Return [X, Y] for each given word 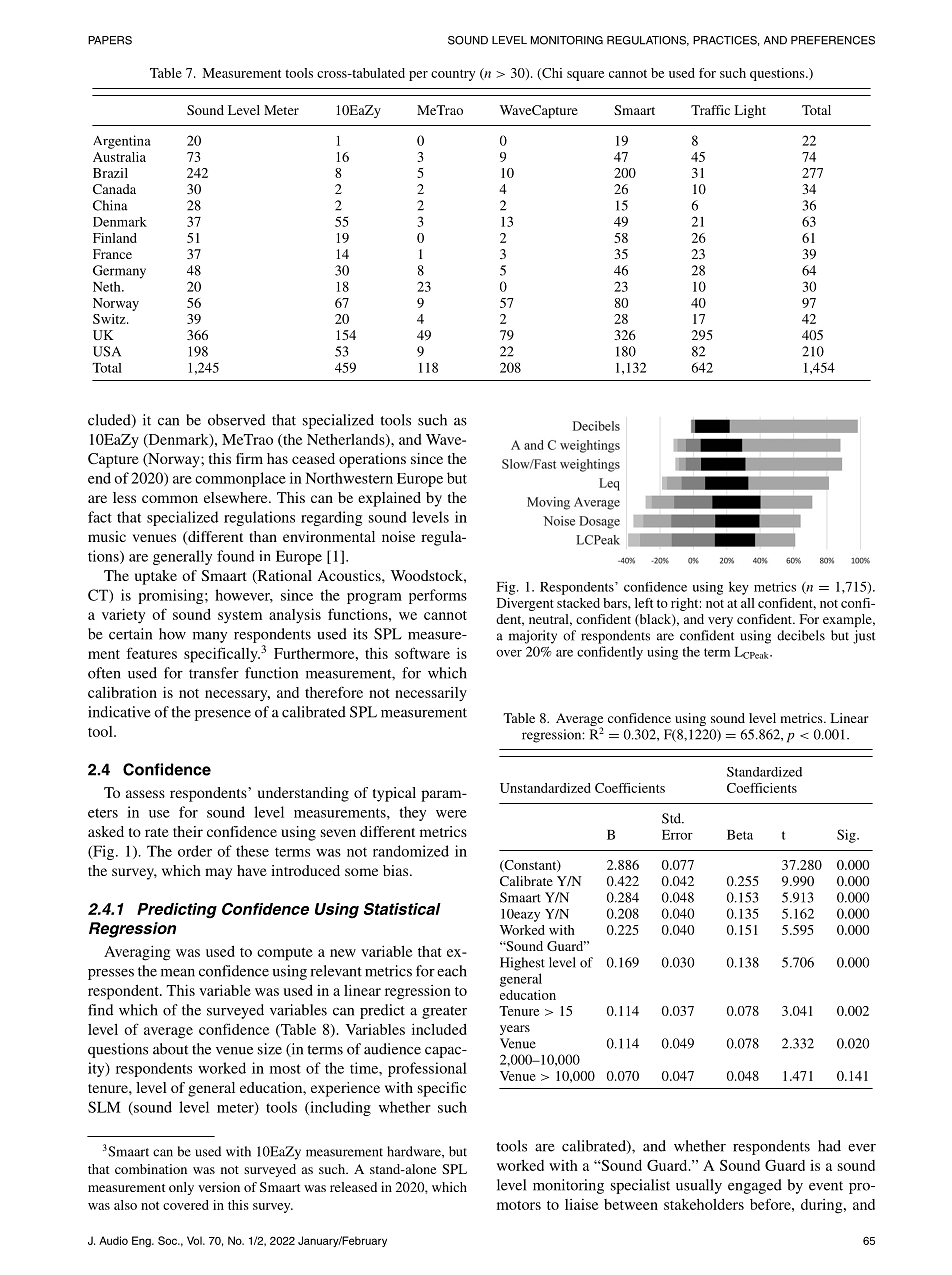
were [451, 814]
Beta [740, 835]
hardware [415, 1151]
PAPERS [110, 40]
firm [249, 458]
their [188, 831]
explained [389, 499]
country [453, 75]
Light [750, 111]
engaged [755, 1186]
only [181, 1188]
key [739, 588]
